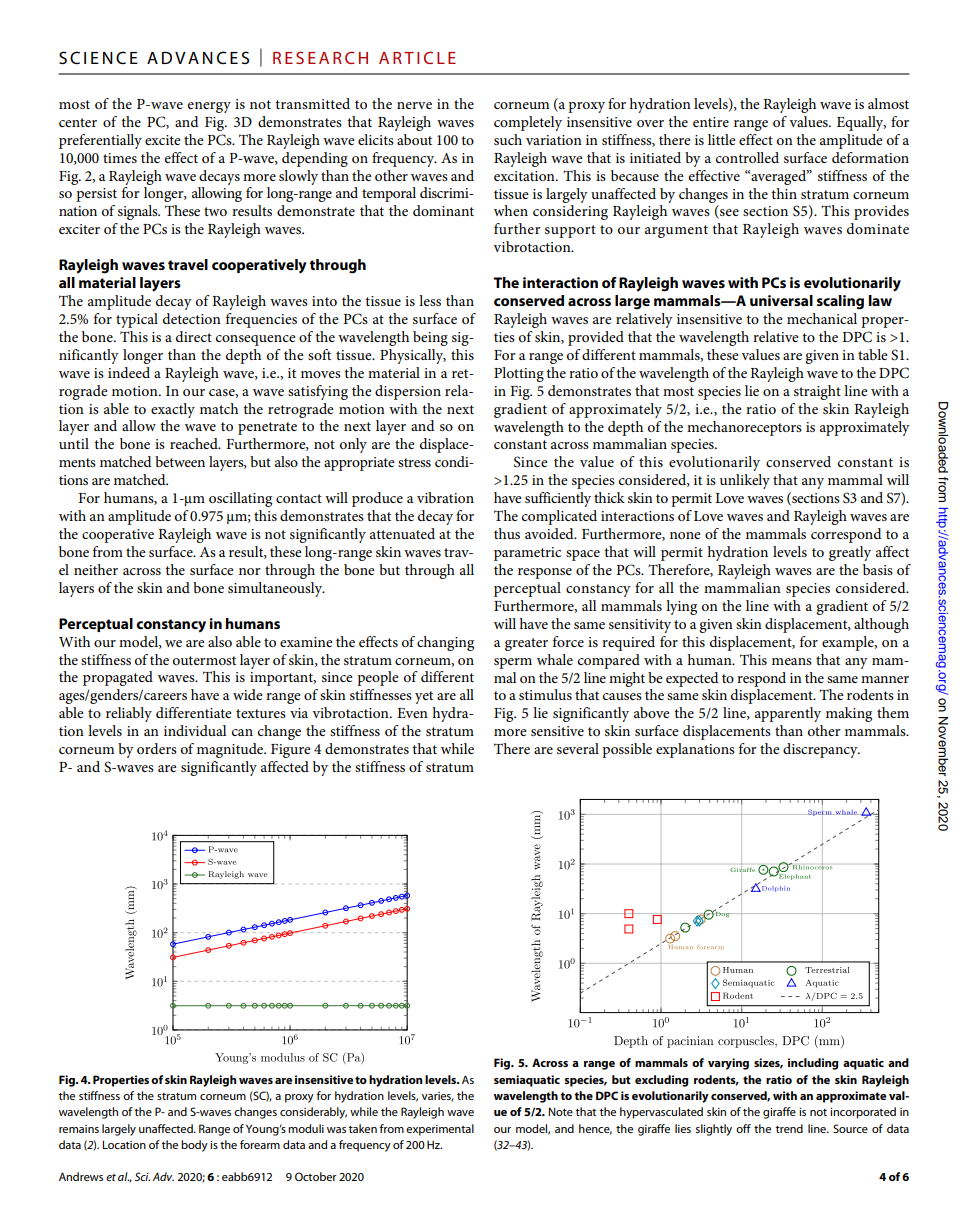 This screenshot has height=1232, width=968. What do you see at coordinates (822, 318) in the screenshot?
I see `mechanical` at bounding box center [822, 318].
